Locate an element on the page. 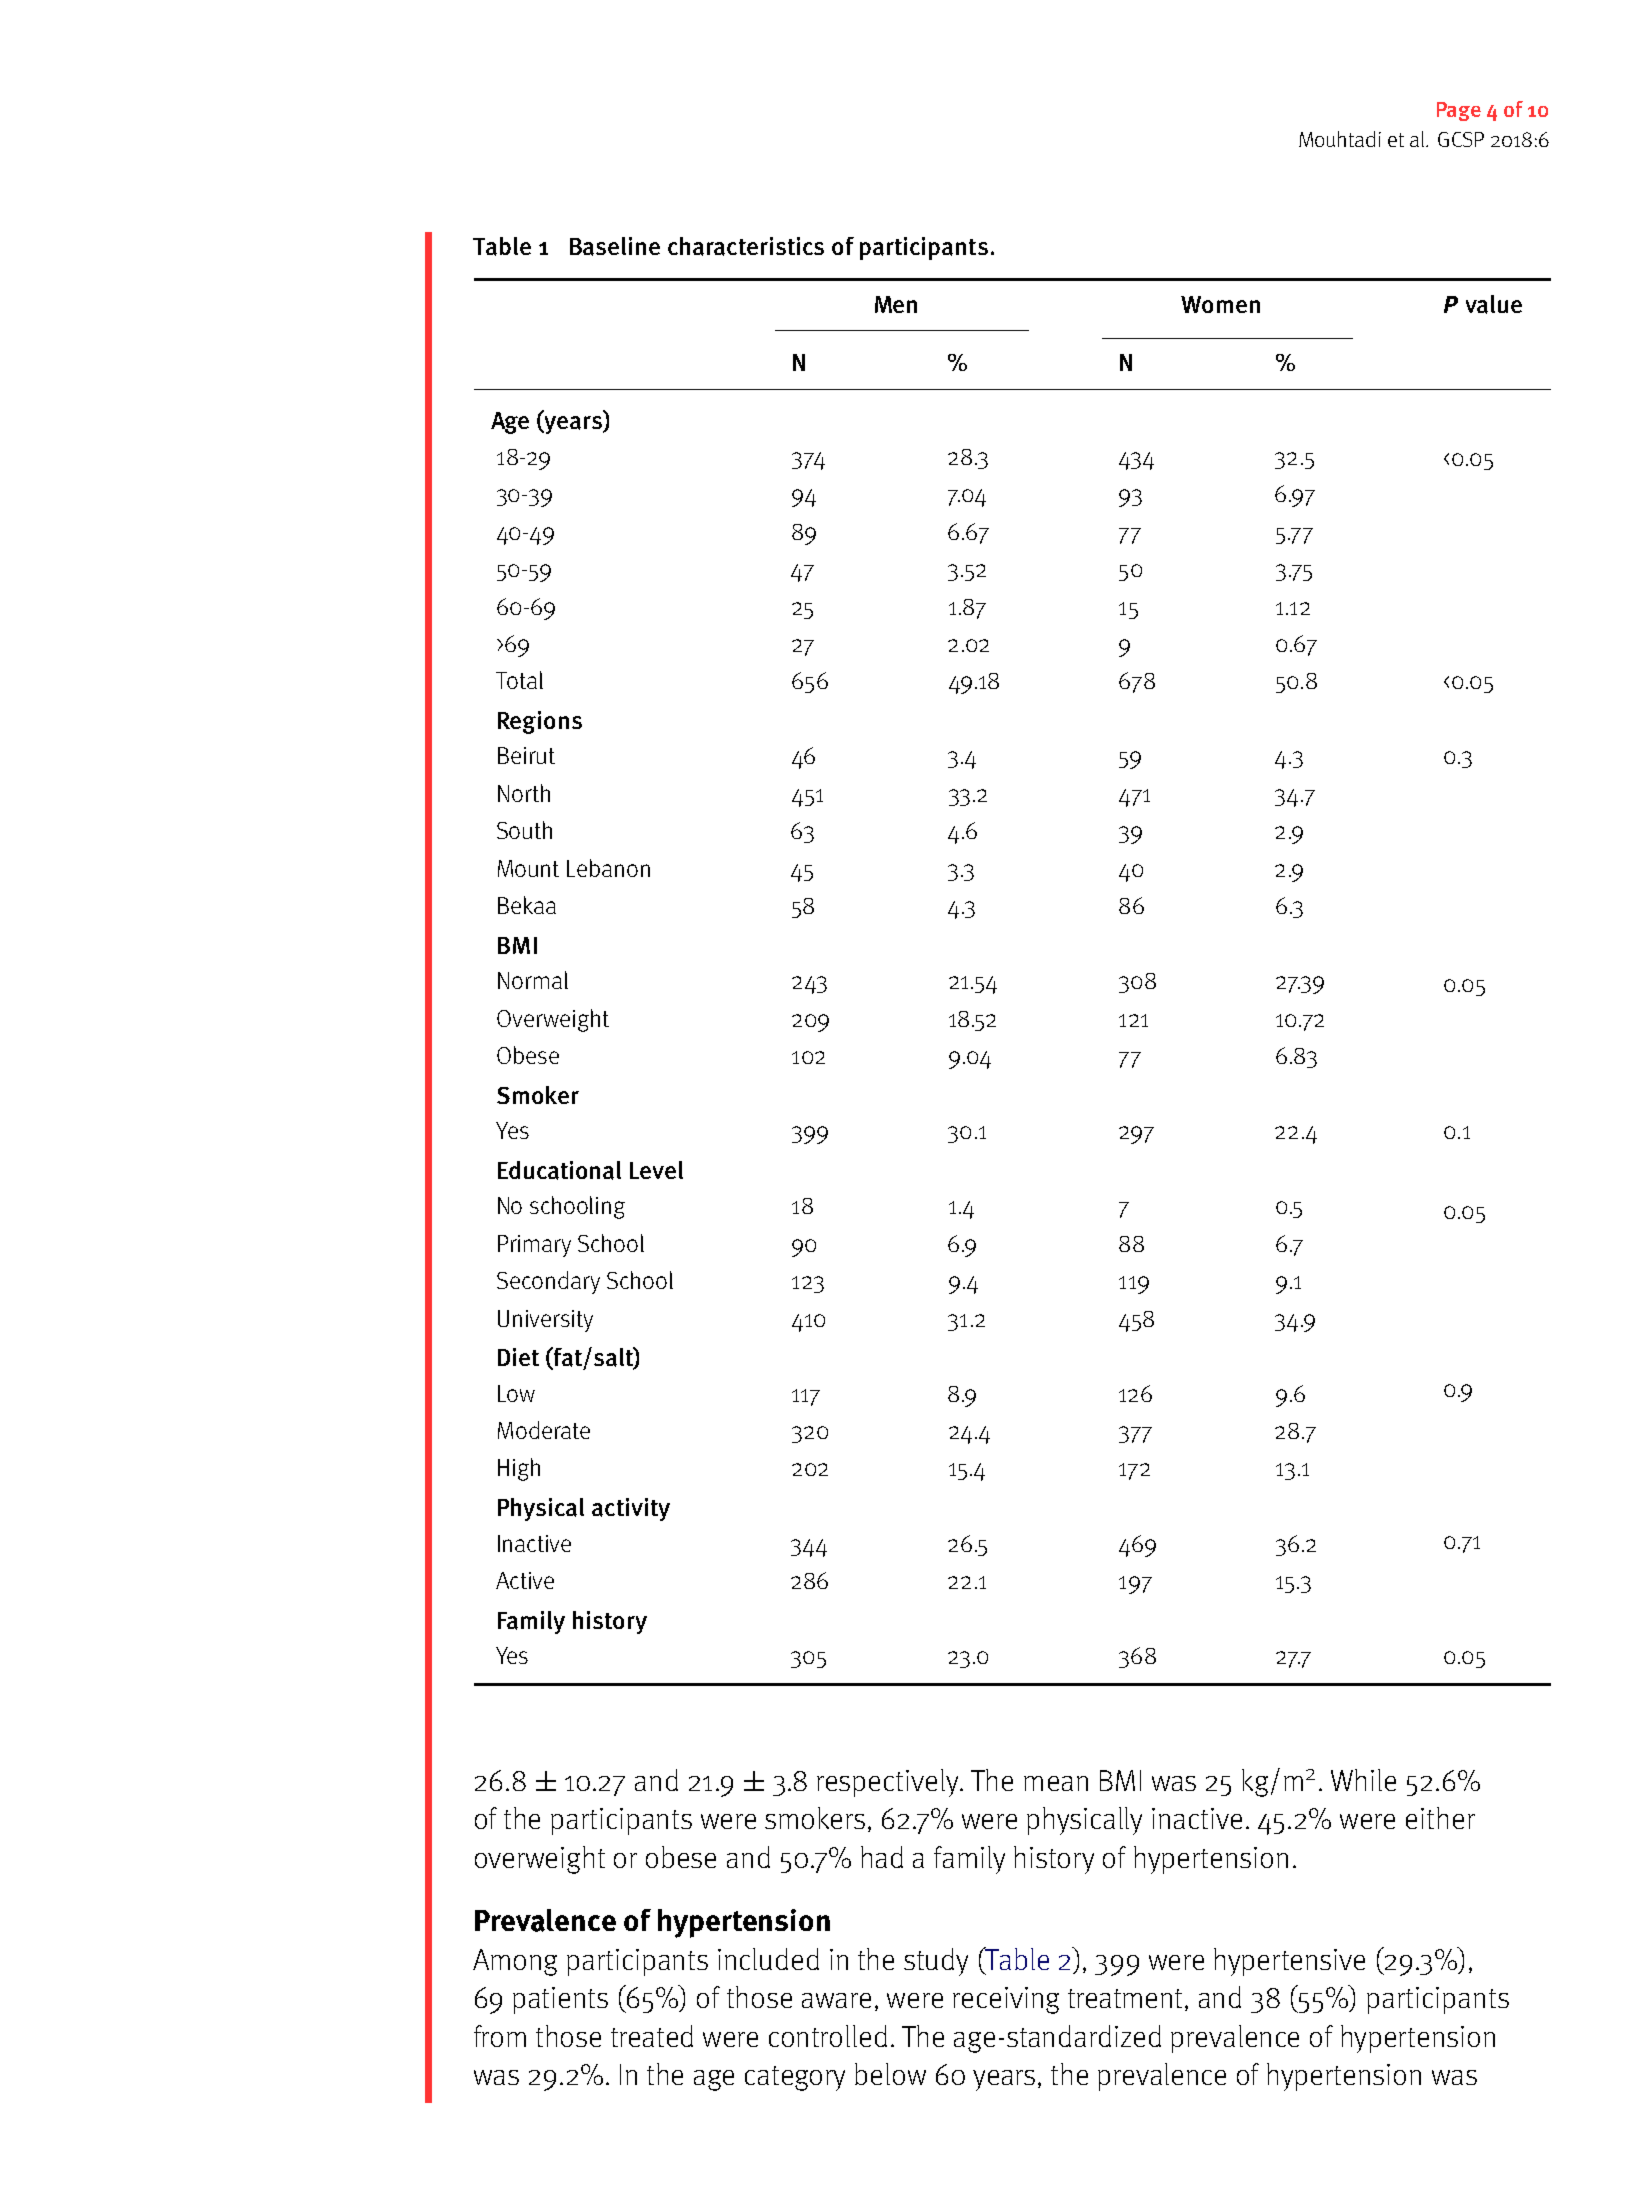 The height and width of the document is (2191, 1644). Regions is located at coordinates (540, 722).
